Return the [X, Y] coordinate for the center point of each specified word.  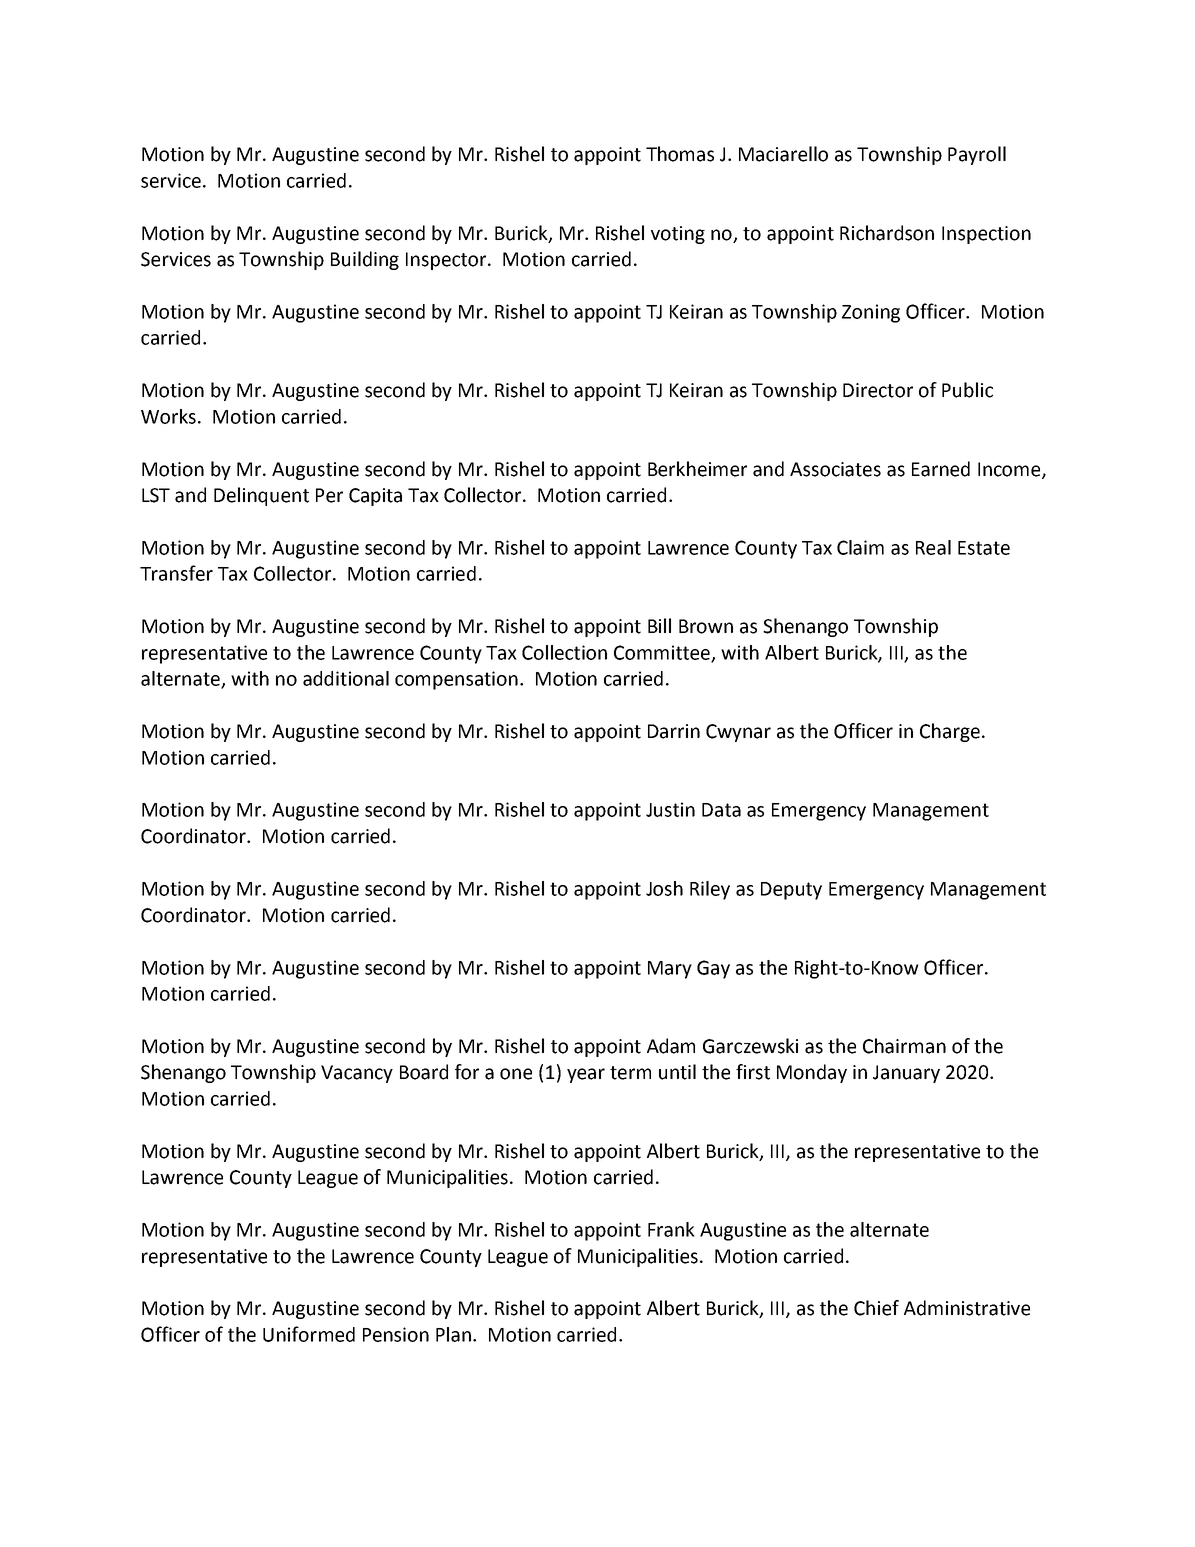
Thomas [680, 154]
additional [346, 678]
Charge [950, 732]
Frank [671, 1229]
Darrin [674, 731]
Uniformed [309, 1334]
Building [365, 260]
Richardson [887, 233]
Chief [876, 1308]
